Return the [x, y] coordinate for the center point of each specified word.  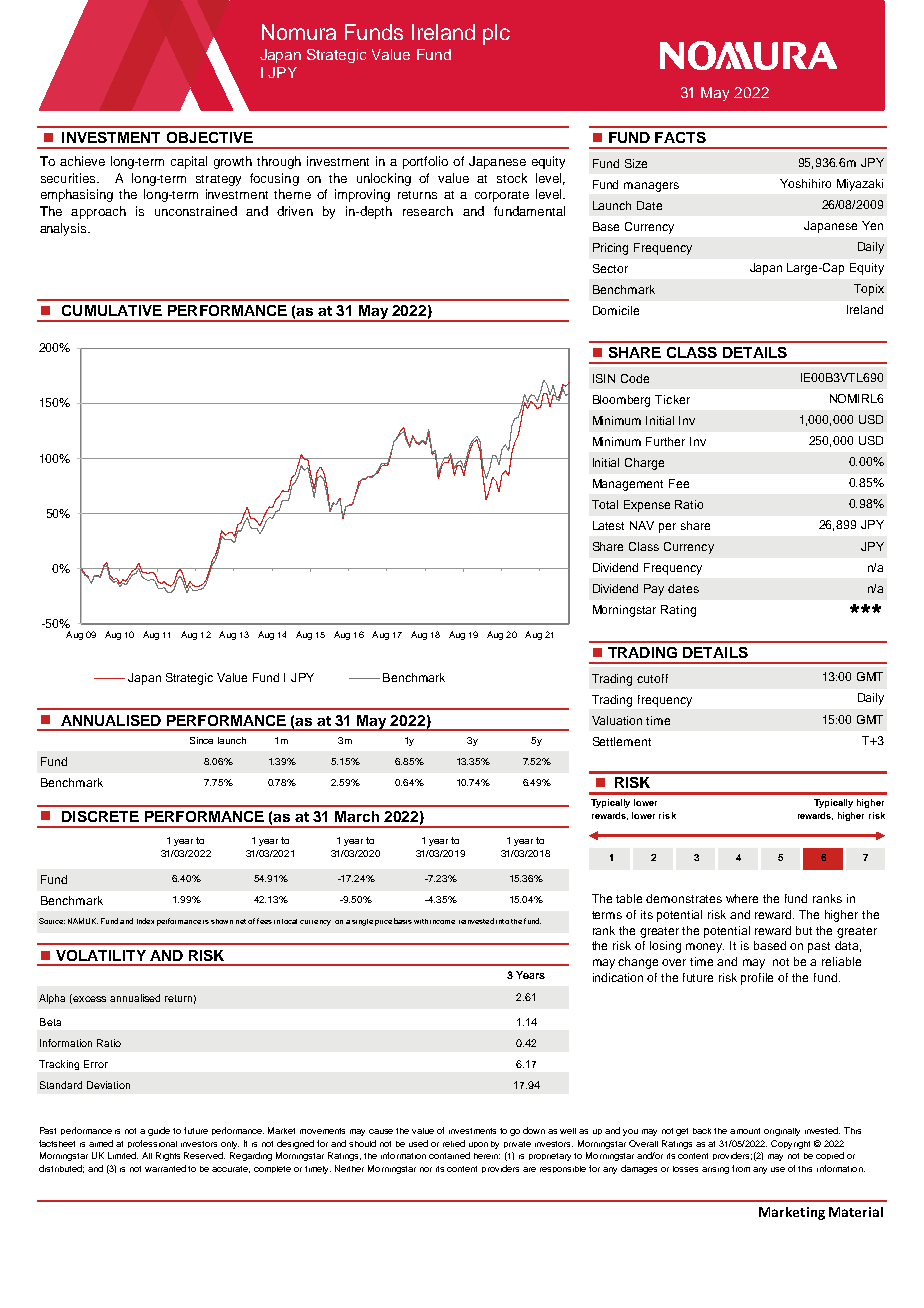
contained [449, 1155]
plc [496, 34]
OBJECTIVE [210, 137]
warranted [165, 1168]
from [741, 1168]
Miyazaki [860, 185]
